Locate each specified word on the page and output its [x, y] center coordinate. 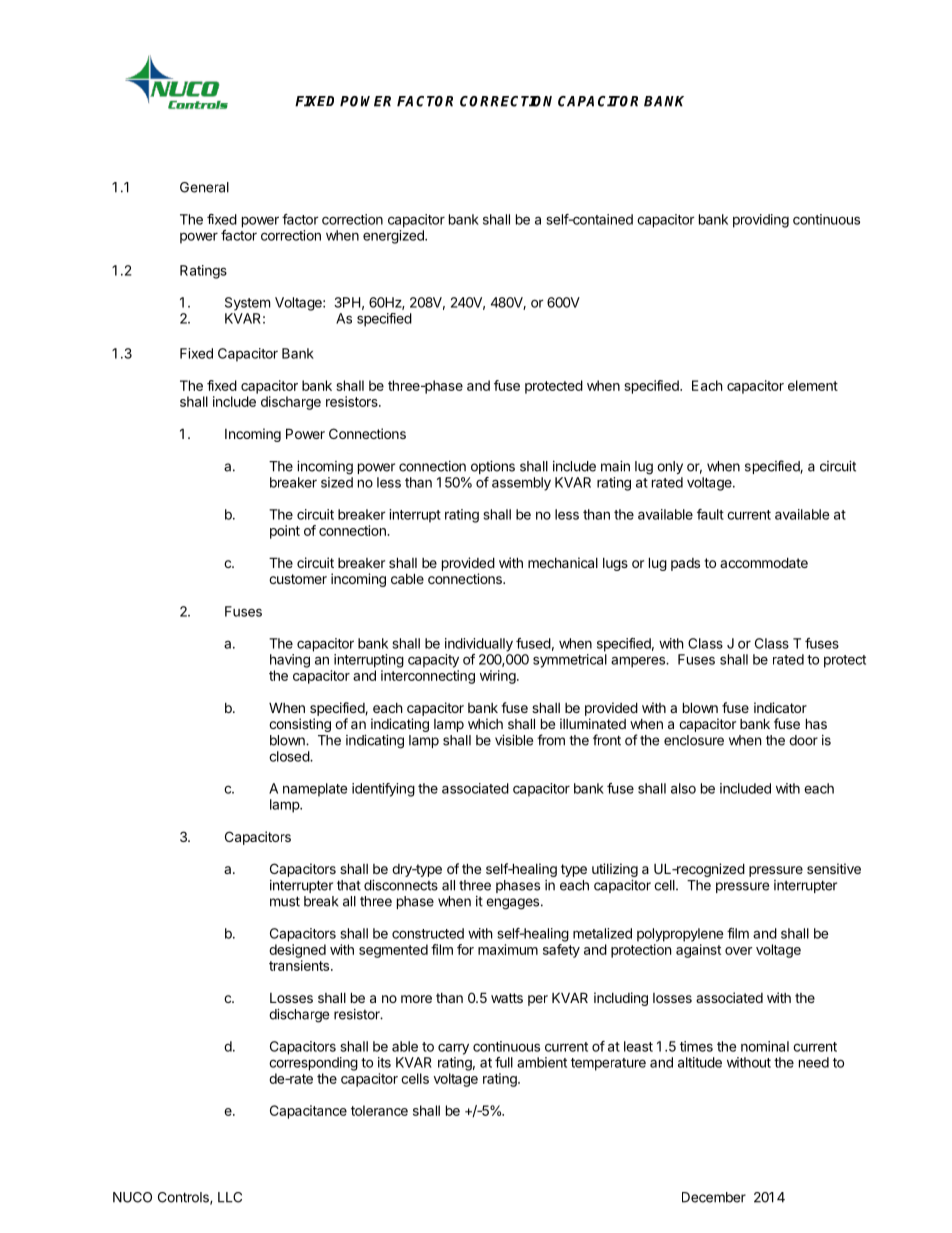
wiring [498, 677]
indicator [780, 707]
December [714, 1197]
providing [761, 221]
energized [394, 237]
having [290, 661]
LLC [230, 1197]
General [204, 187]
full [504, 1062]
